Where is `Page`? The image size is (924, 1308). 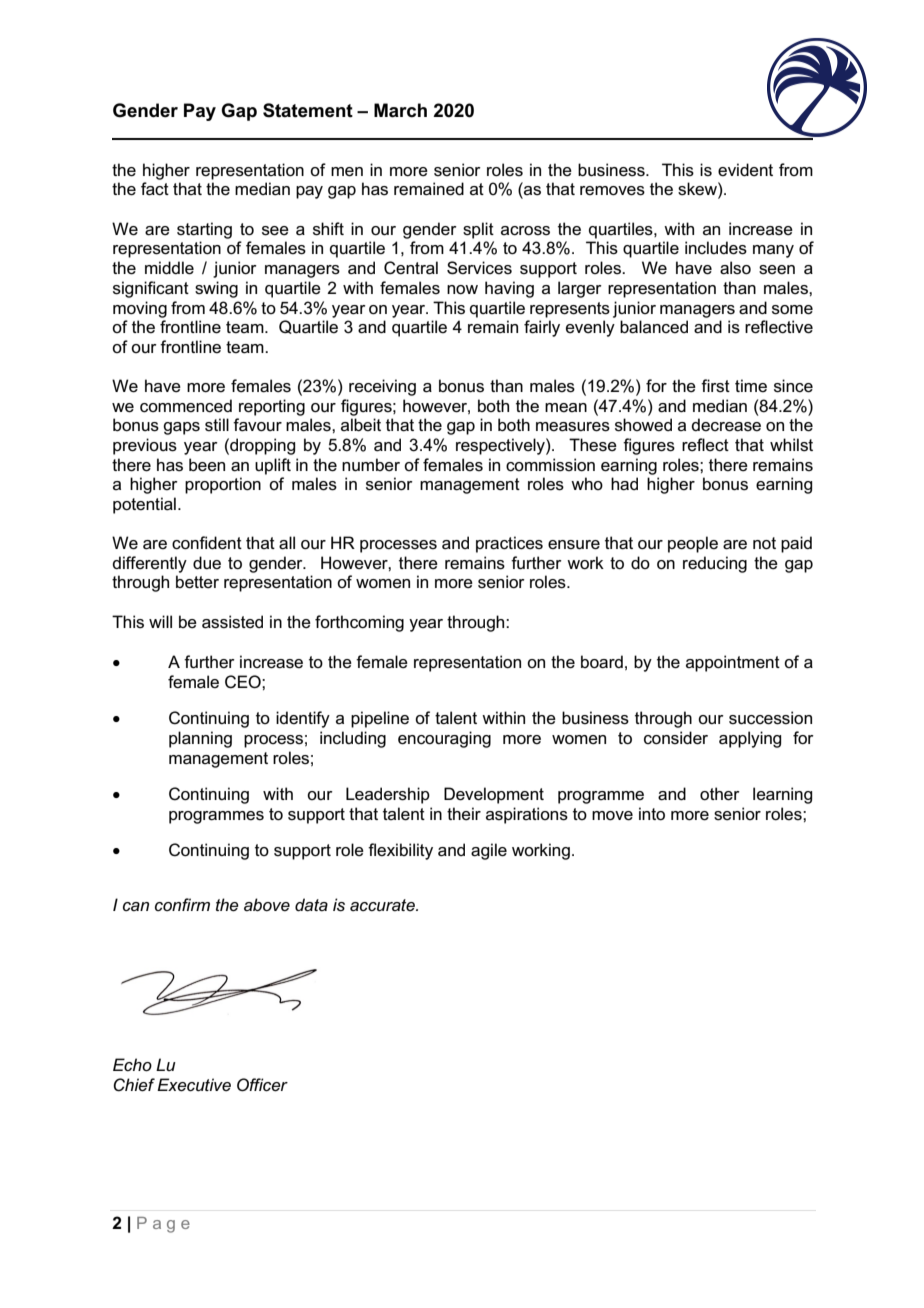 Page is located at coordinates (163, 1225).
